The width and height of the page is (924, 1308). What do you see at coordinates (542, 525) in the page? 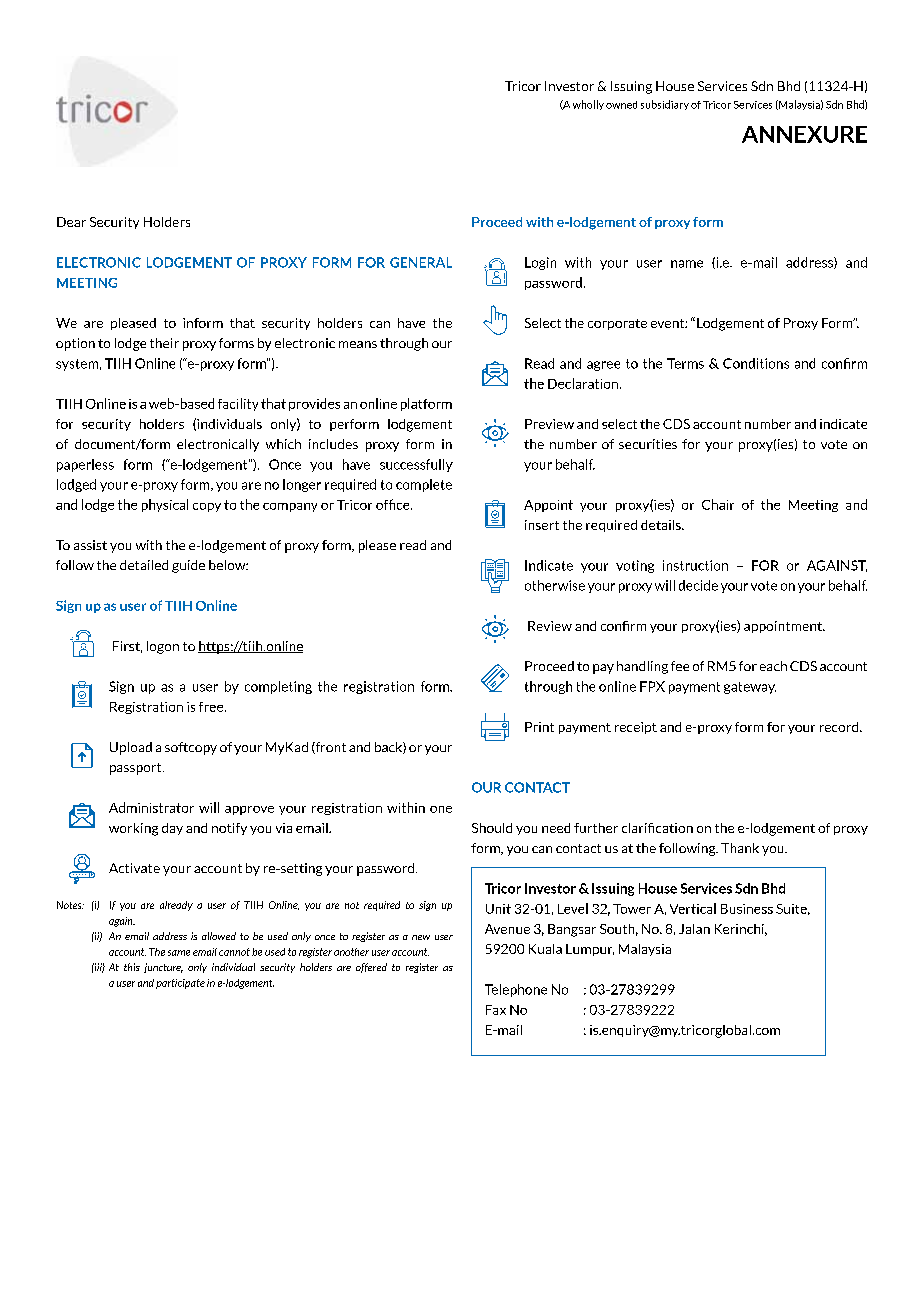
I see `insert` at bounding box center [542, 525].
